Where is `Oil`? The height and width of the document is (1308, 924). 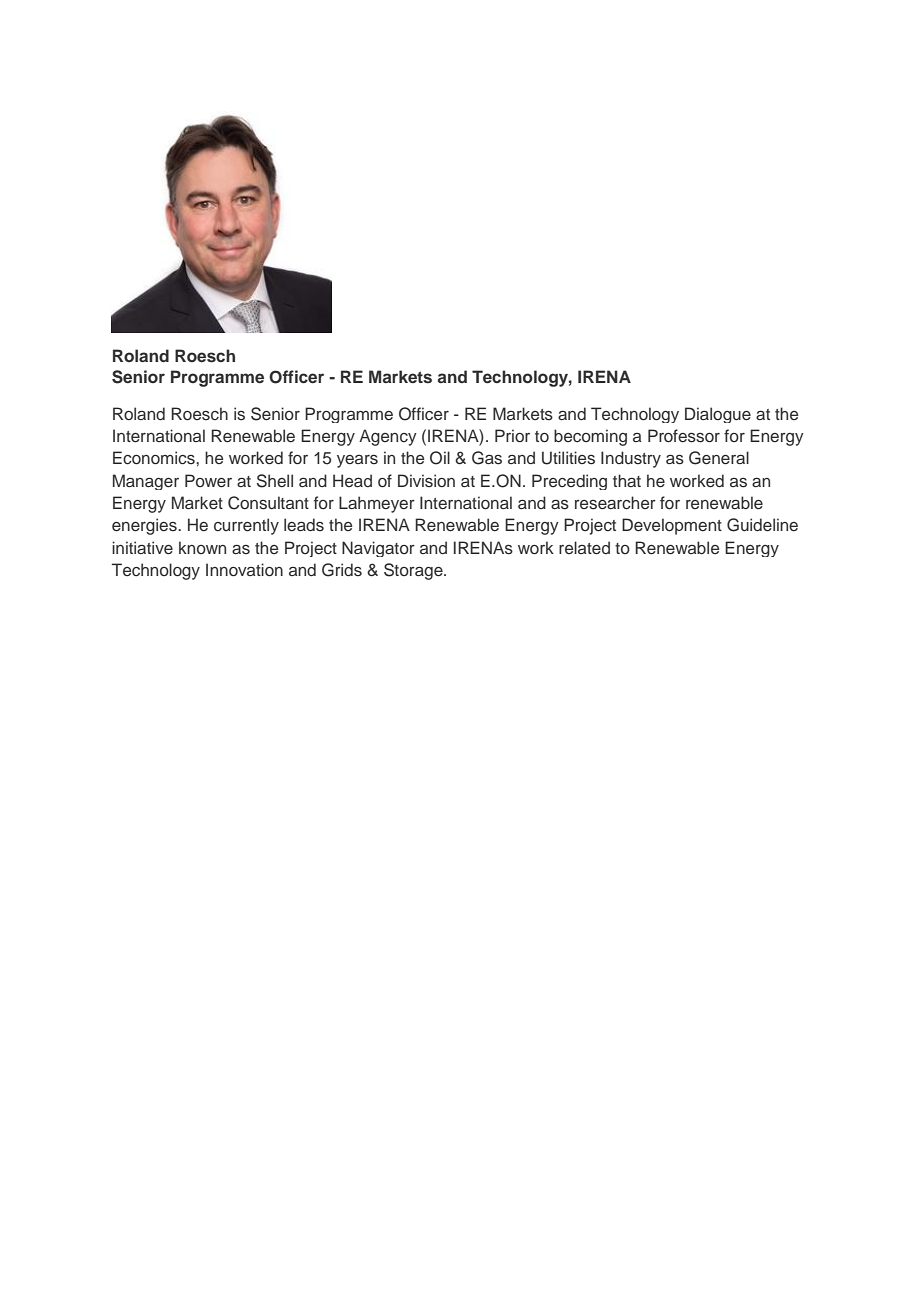 Oil is located at coordinates (440, 458).
